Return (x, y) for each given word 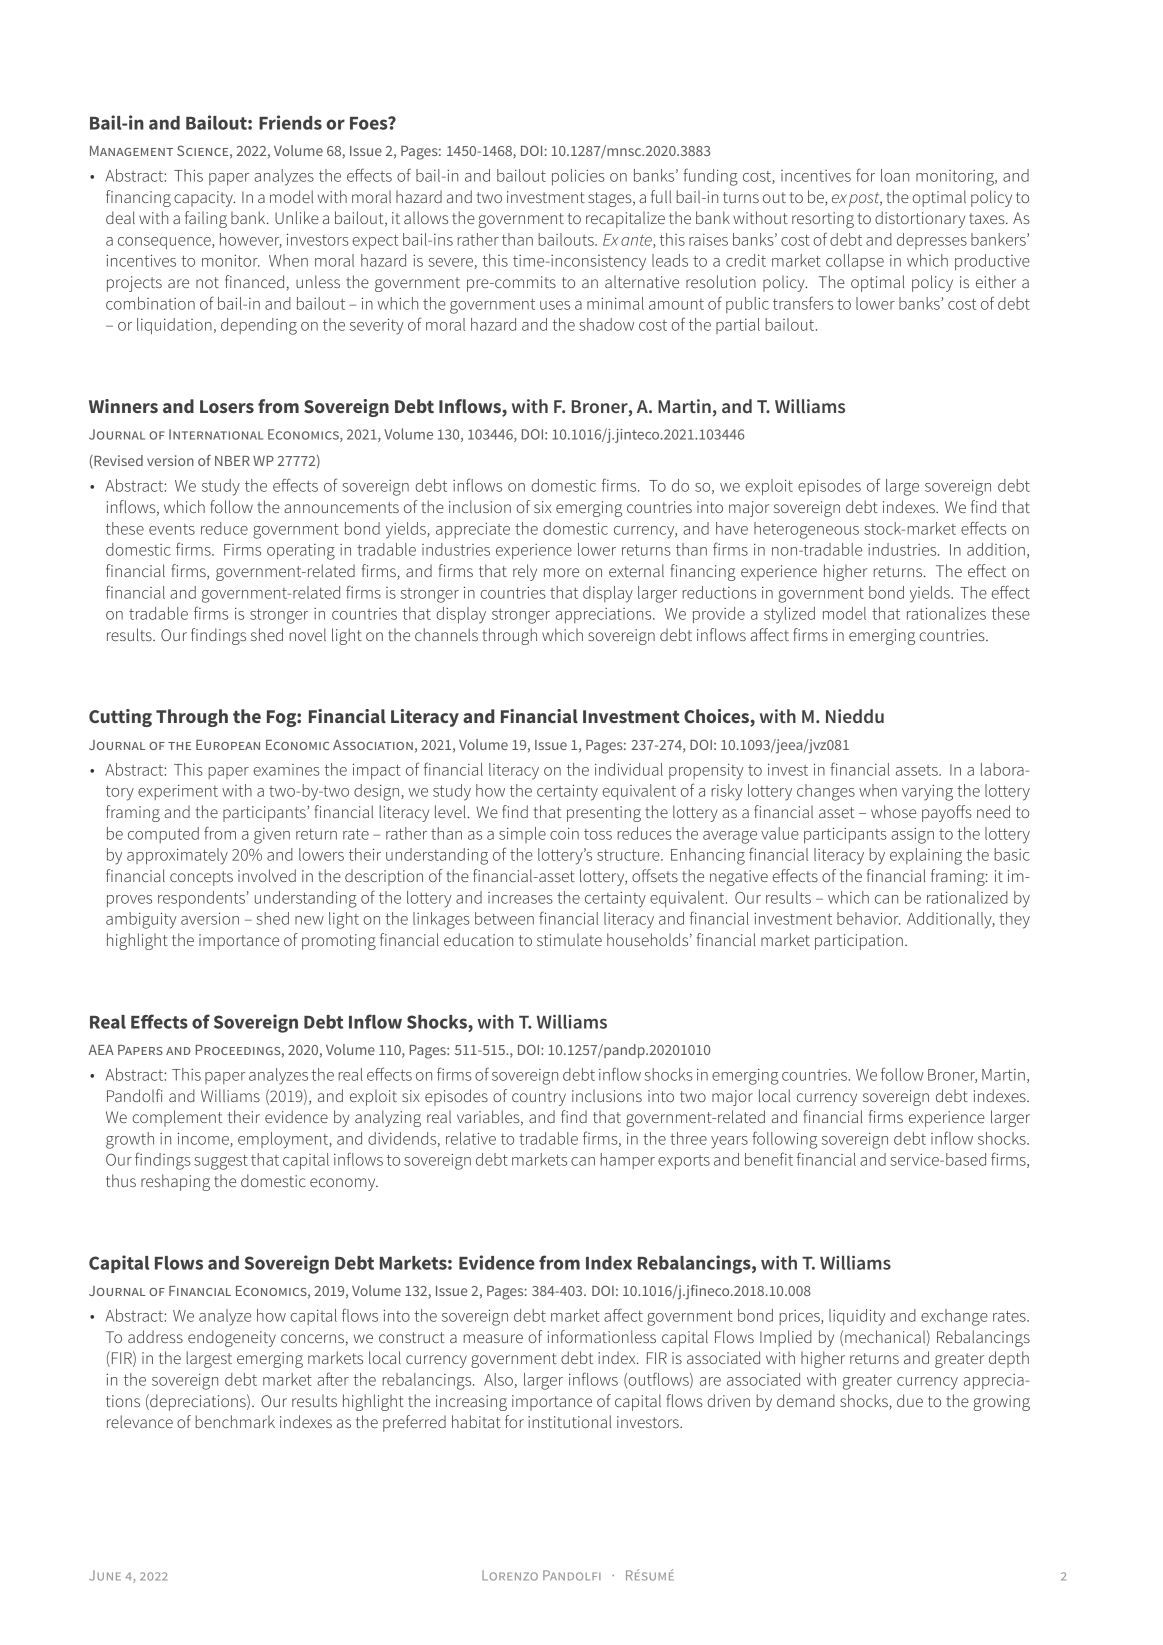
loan (895, 175)
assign (912, 835)
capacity (204, 199)
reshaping (175, 1182)
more (561, 572)
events (172, 529)
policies (578, 177)
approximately (177, 856)
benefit (769, 1159)
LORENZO (510, 1575)
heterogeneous (806, 530)
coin (564, 834)
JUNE (105, 1575)
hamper (627, 1161)
